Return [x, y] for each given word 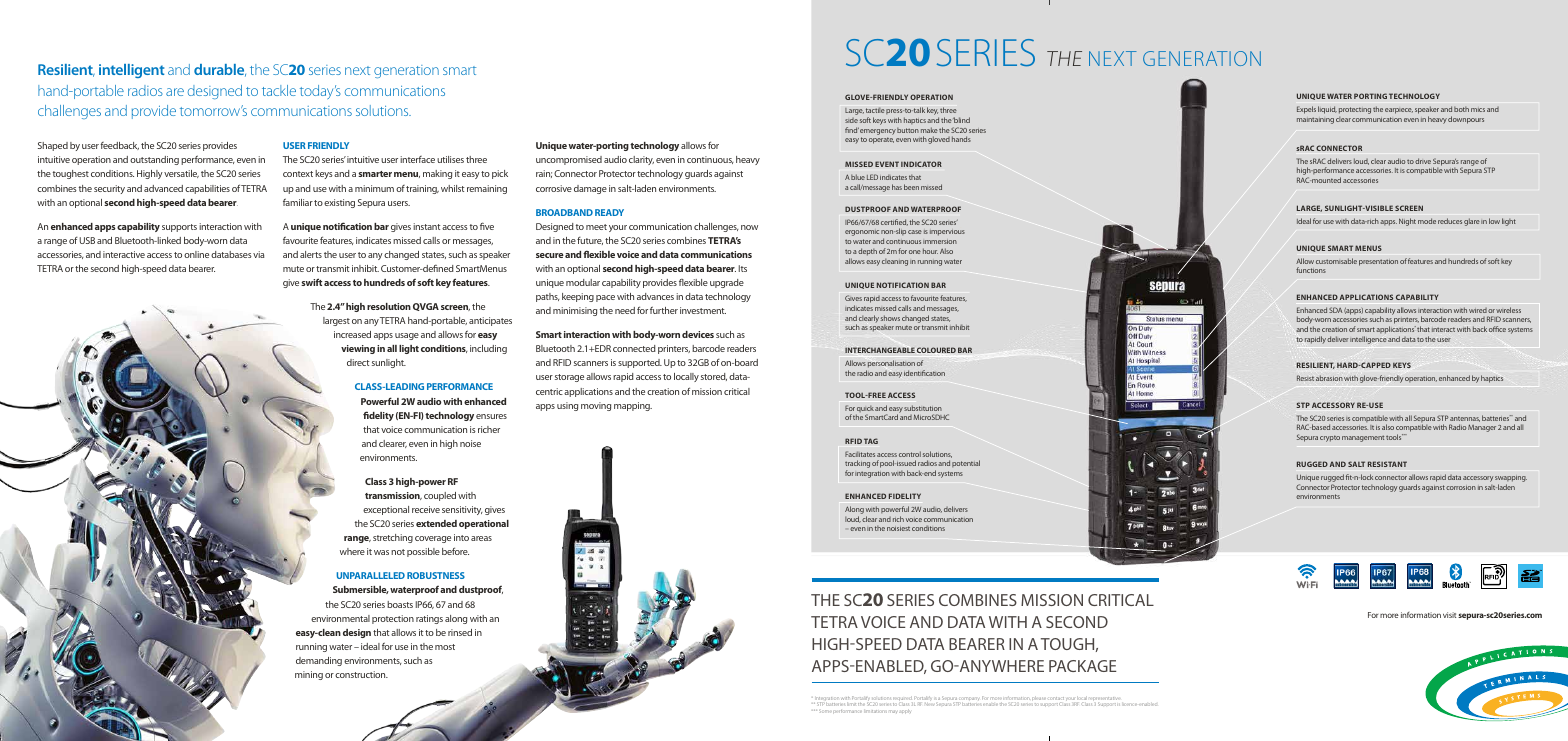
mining [309, 675]
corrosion [1461, 488]
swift [311, 282]
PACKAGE [1083, 666]
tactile [875, 110]
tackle [279, 90]
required [903, 700]
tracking [857, 465]
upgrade [727, 283]
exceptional [386, 510]
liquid [1327, 110]
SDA [1335, 310]
